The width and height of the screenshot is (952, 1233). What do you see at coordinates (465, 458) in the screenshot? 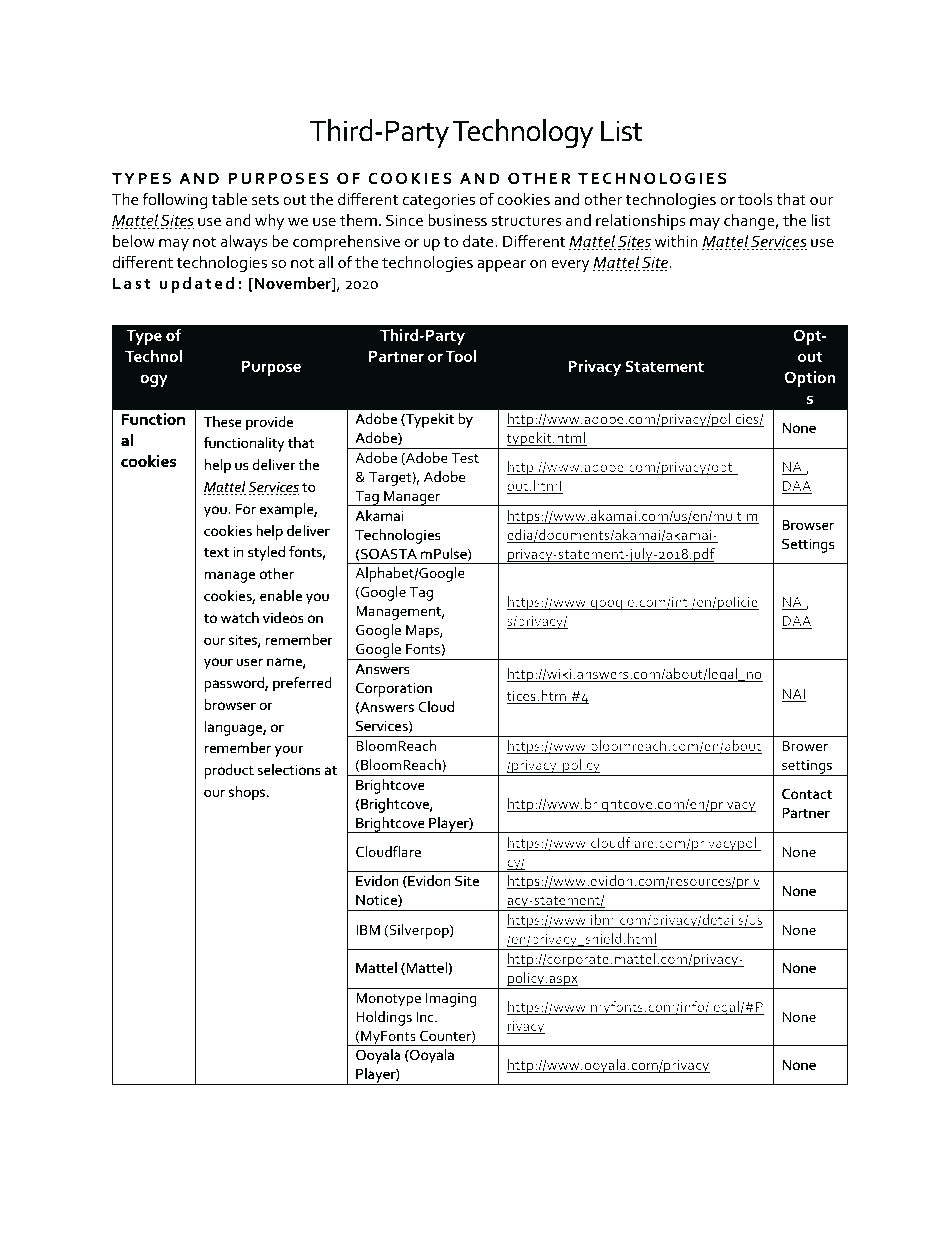
I see `Test` at bounding box center [465, 458].
